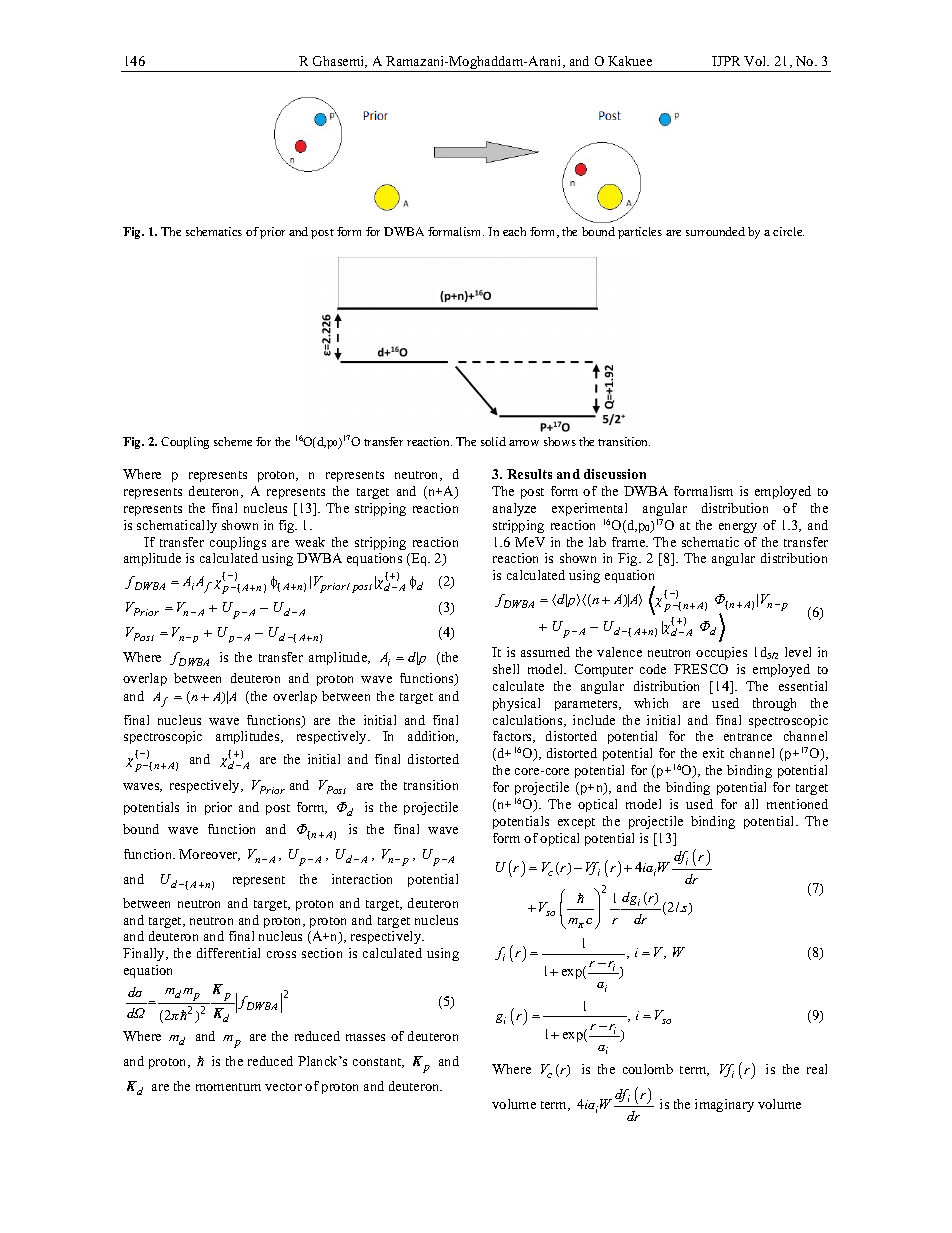  I want to click on particles, so click(640, 233).
